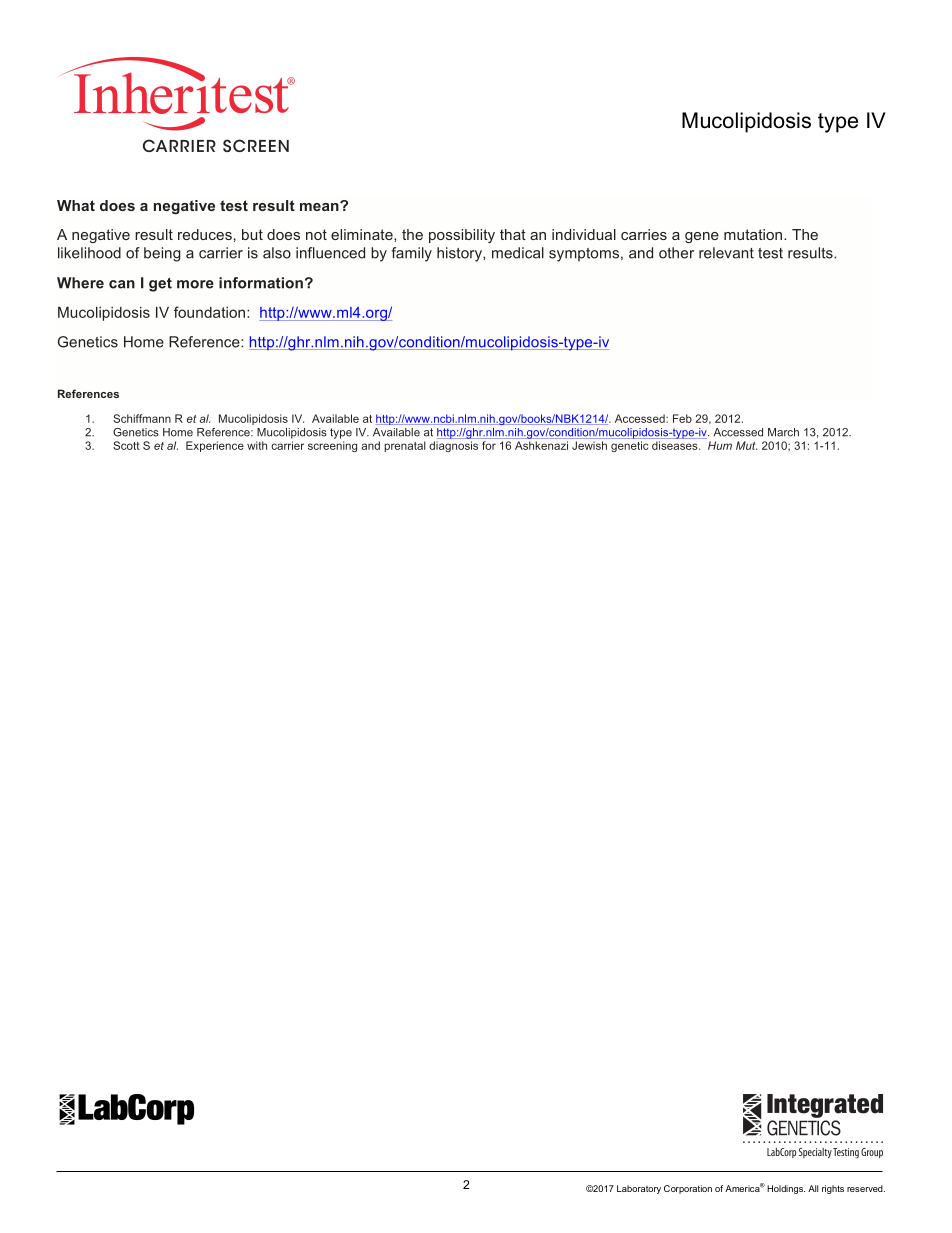  I want to click on possibility, so click(462, 236).
